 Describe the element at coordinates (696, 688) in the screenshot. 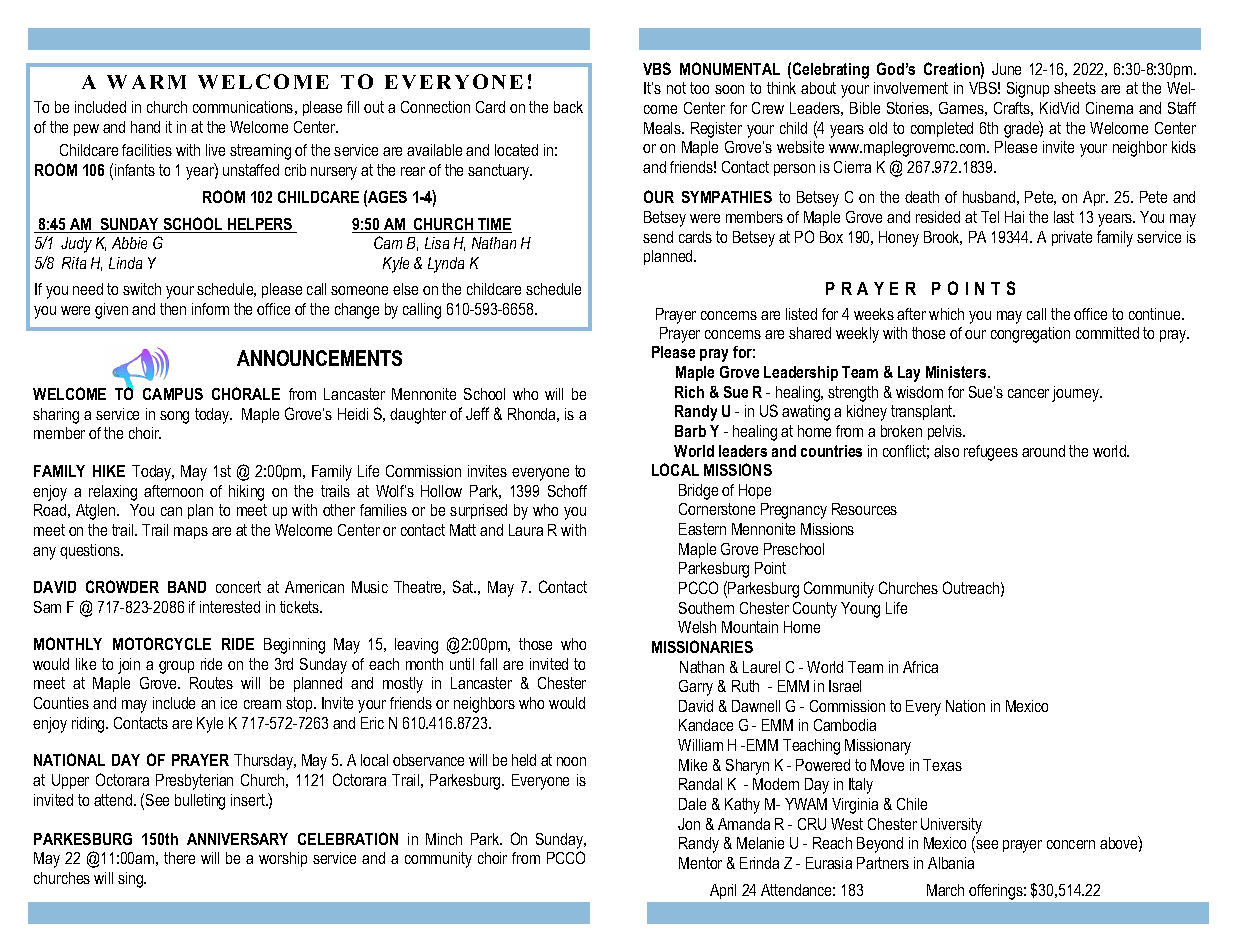

I see `Garry` at that location.
